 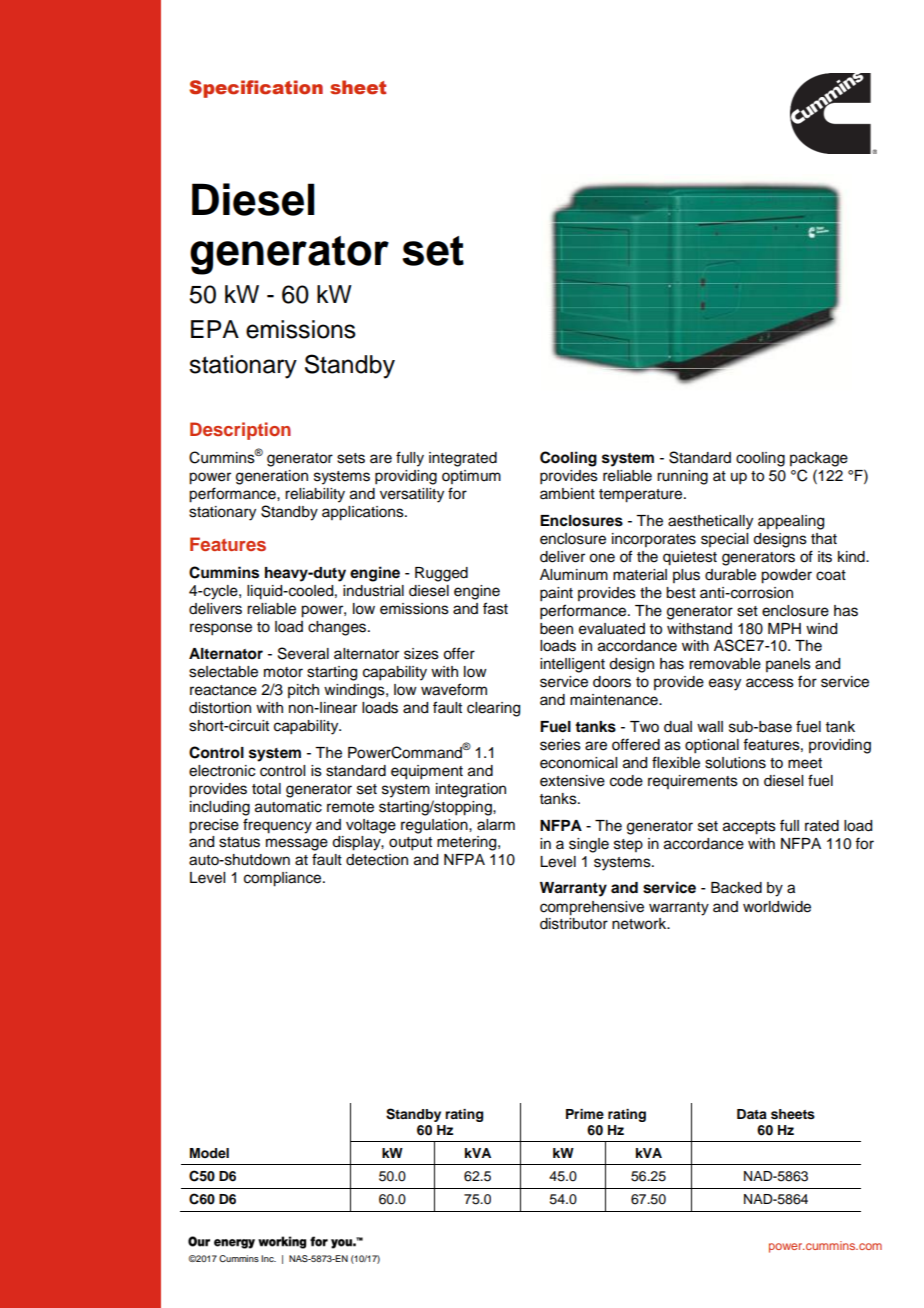 I want to click on Specification, so click(x=256, y=89).
